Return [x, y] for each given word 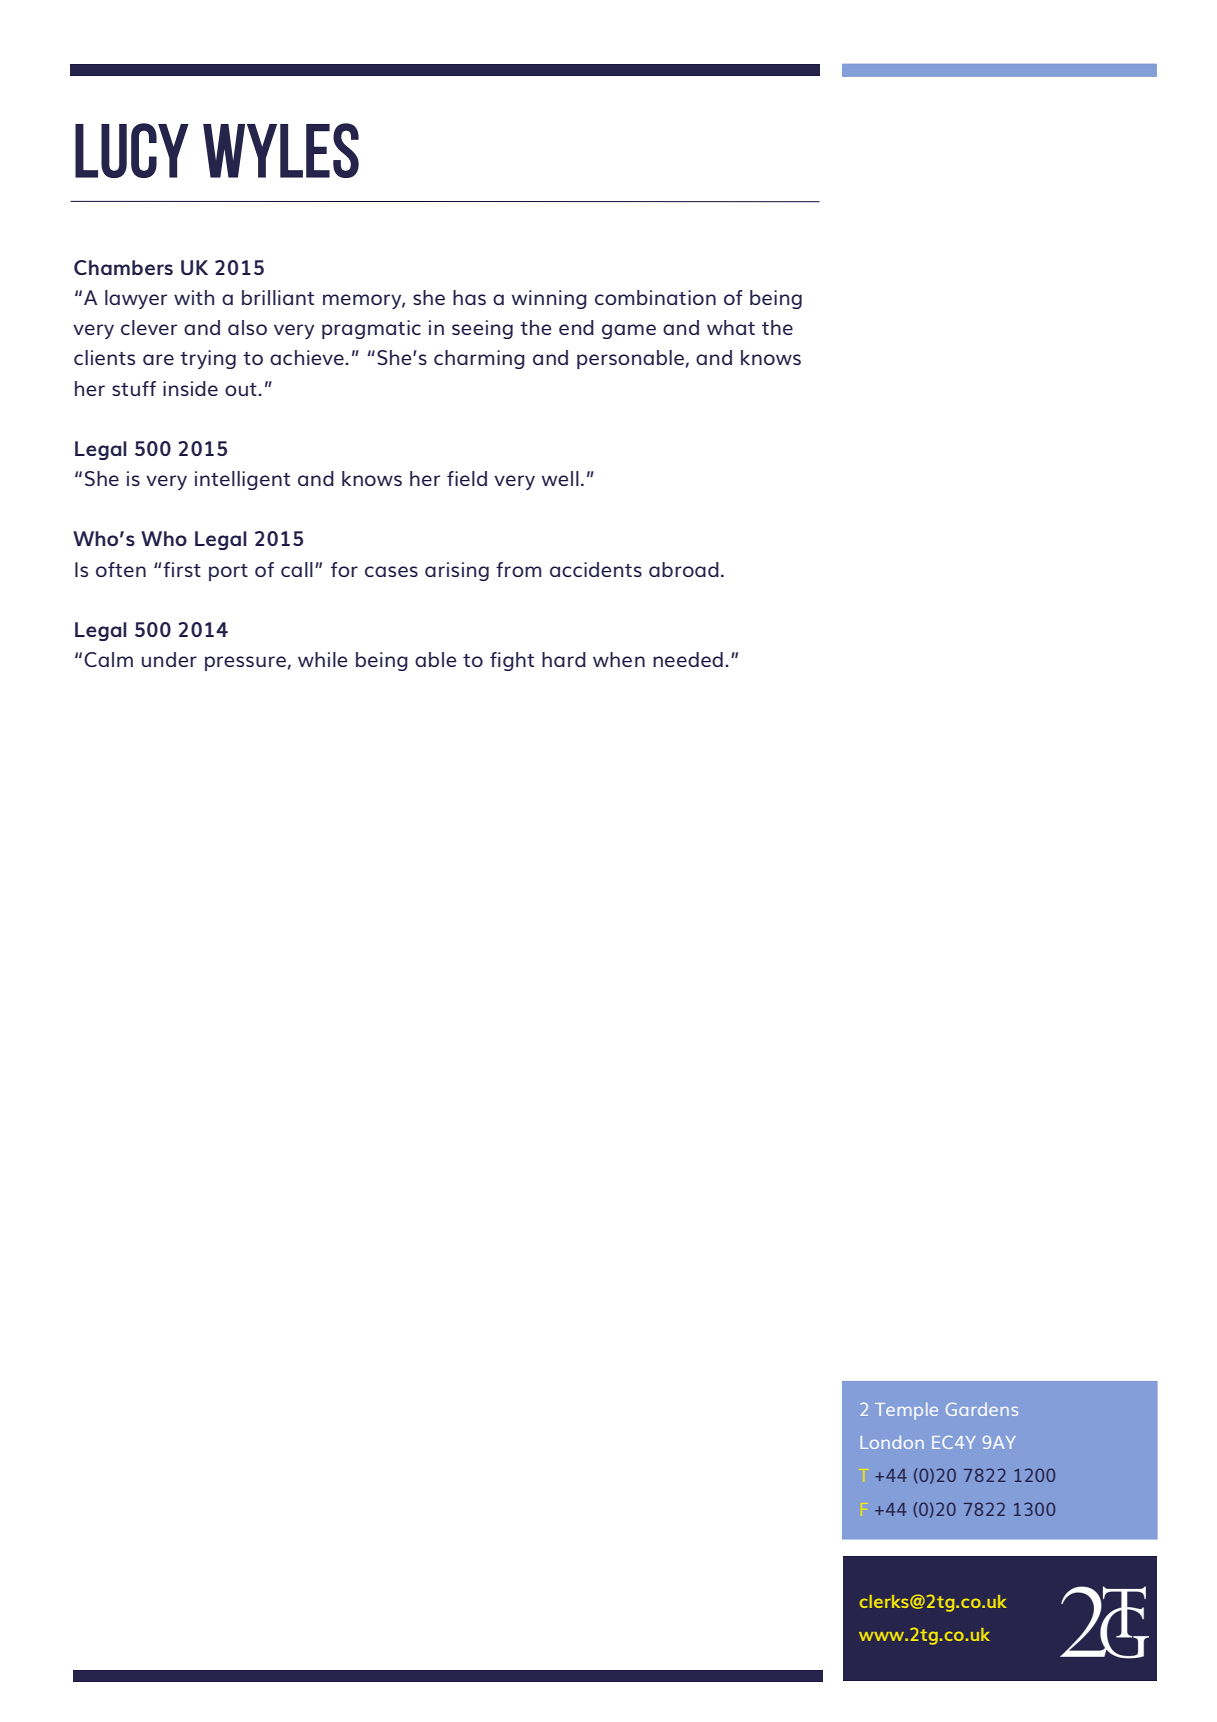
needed [688, 659]
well [560, 478]
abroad [684, 569]
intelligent [242, 480]
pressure [245, 663]
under [169, 659]
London [892, 1442]
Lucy [132, 150]
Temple [906, 1411]
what [731, 327]
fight [512, 661]
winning [549, 299]
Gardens [982, 1409]
